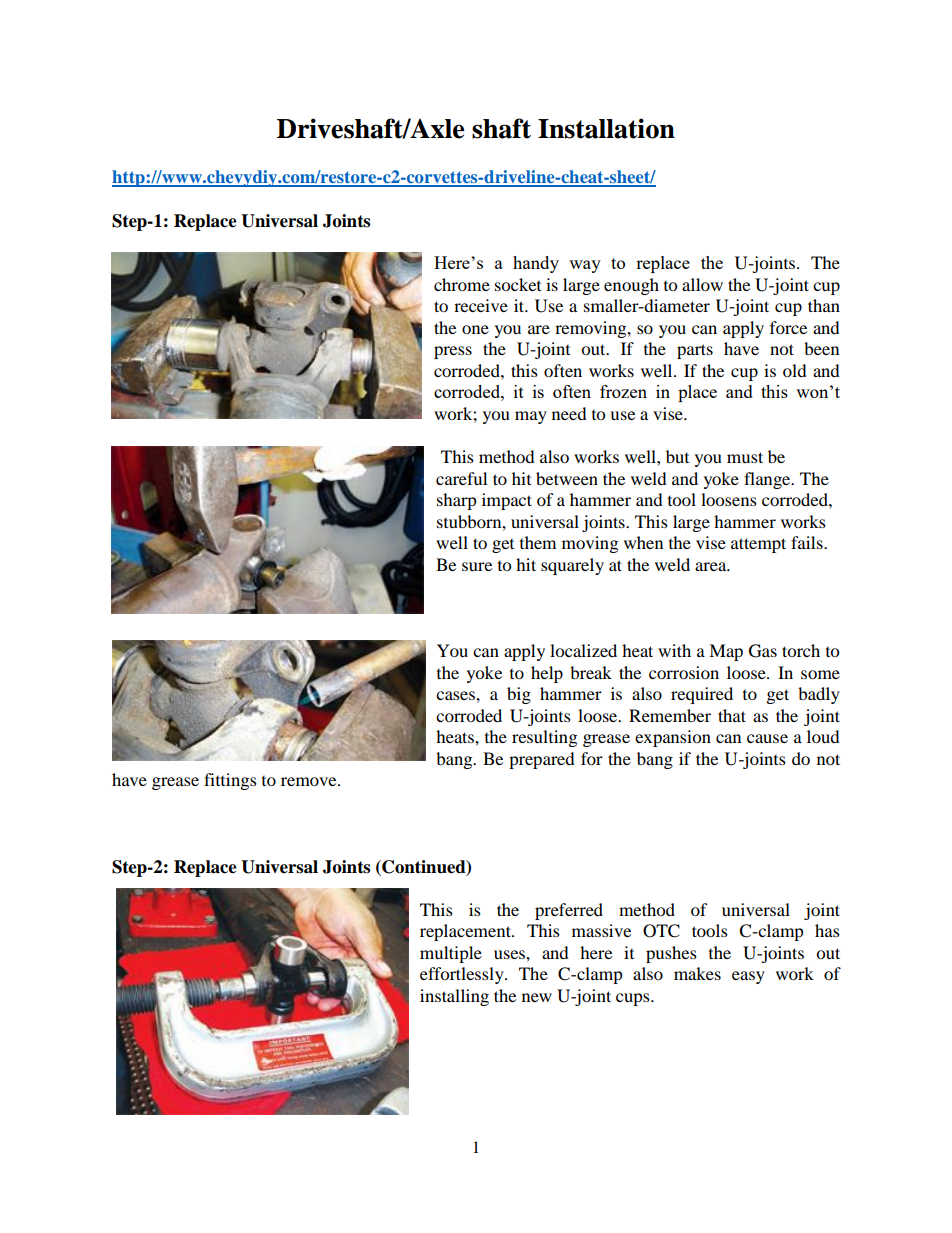 This image has height=1233, width=952. What do you see at coordinates (547, 674) in the image?
I see `help` at bounding box center [547, 674].
